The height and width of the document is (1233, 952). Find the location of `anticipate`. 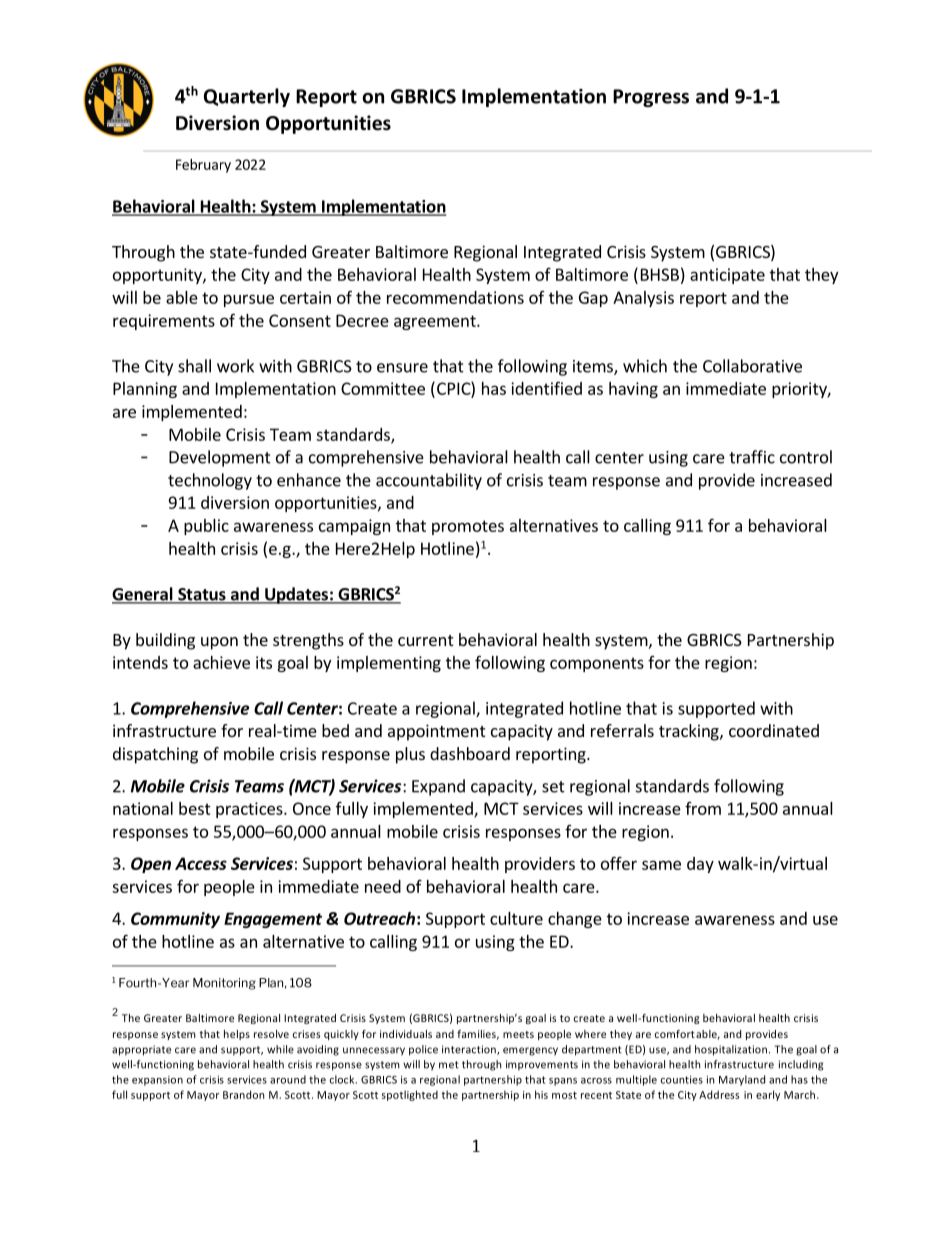

anticipate is located at coordinates (727, 276).
